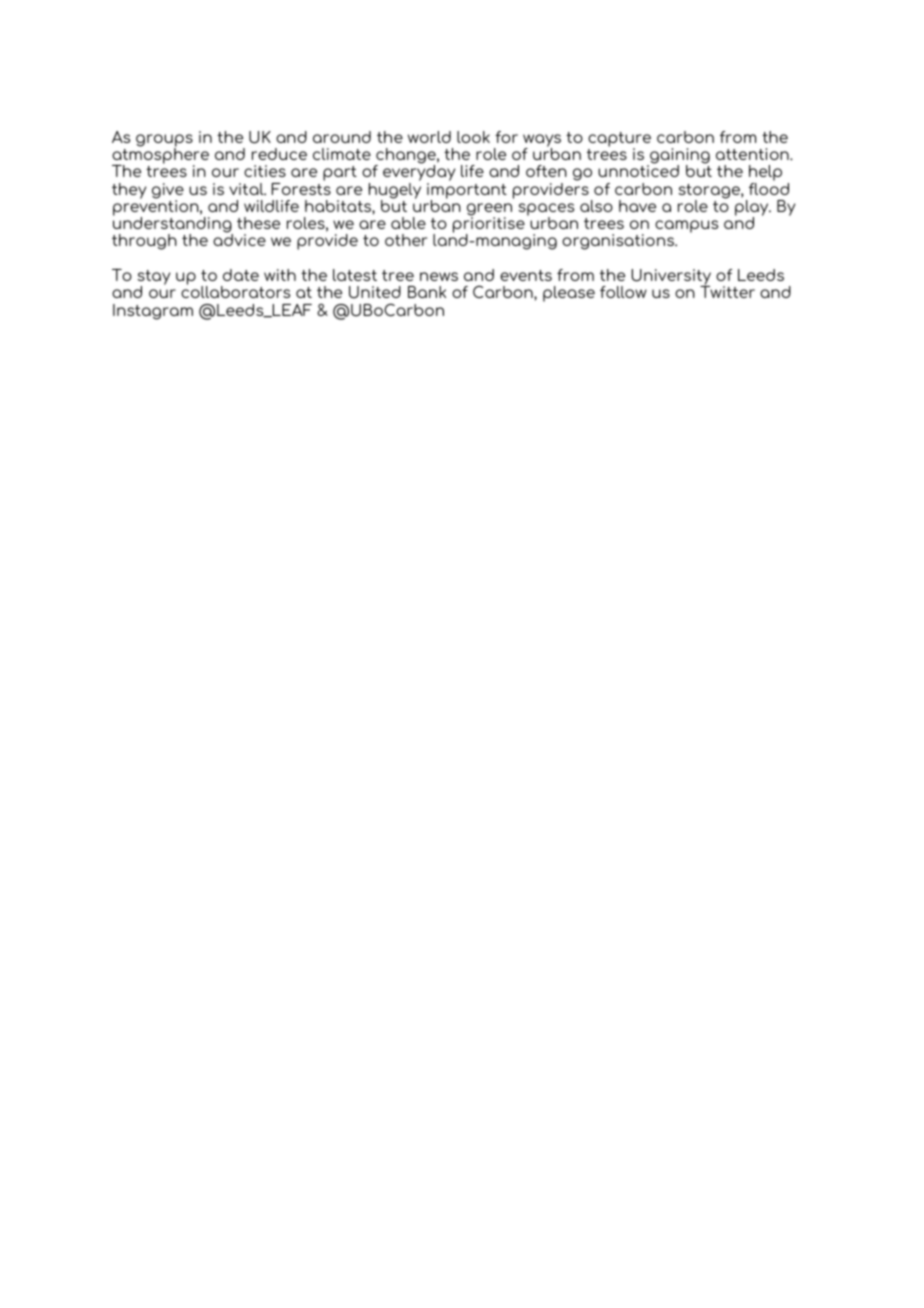 Image resolution: width=924 pixels, height=1308 pixels. Describe the element at coordinates (153, 312) in the screenshot. I see `Instagram` at that location.
